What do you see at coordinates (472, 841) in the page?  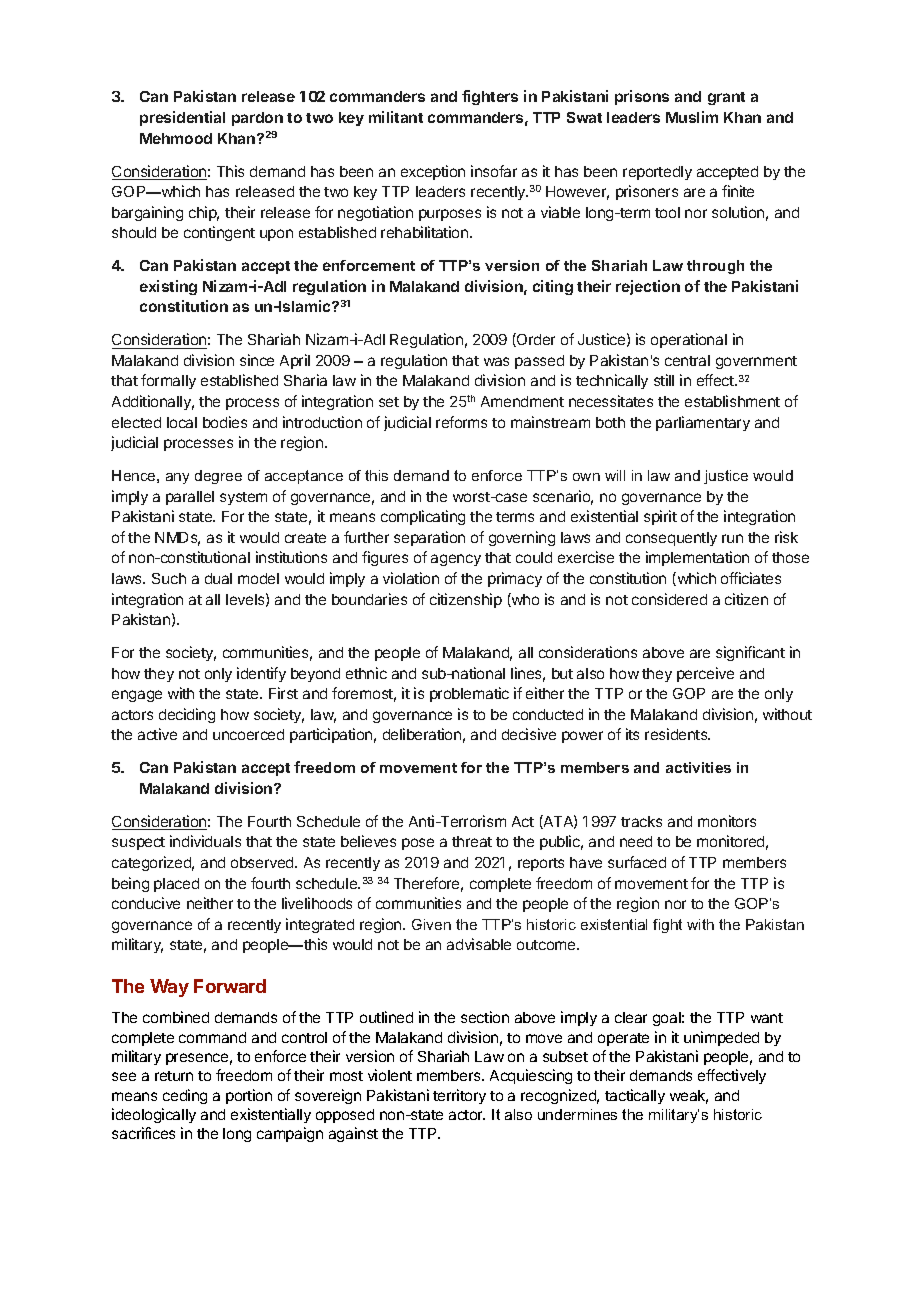 I see `threat` at bounding box center [472, 841].
